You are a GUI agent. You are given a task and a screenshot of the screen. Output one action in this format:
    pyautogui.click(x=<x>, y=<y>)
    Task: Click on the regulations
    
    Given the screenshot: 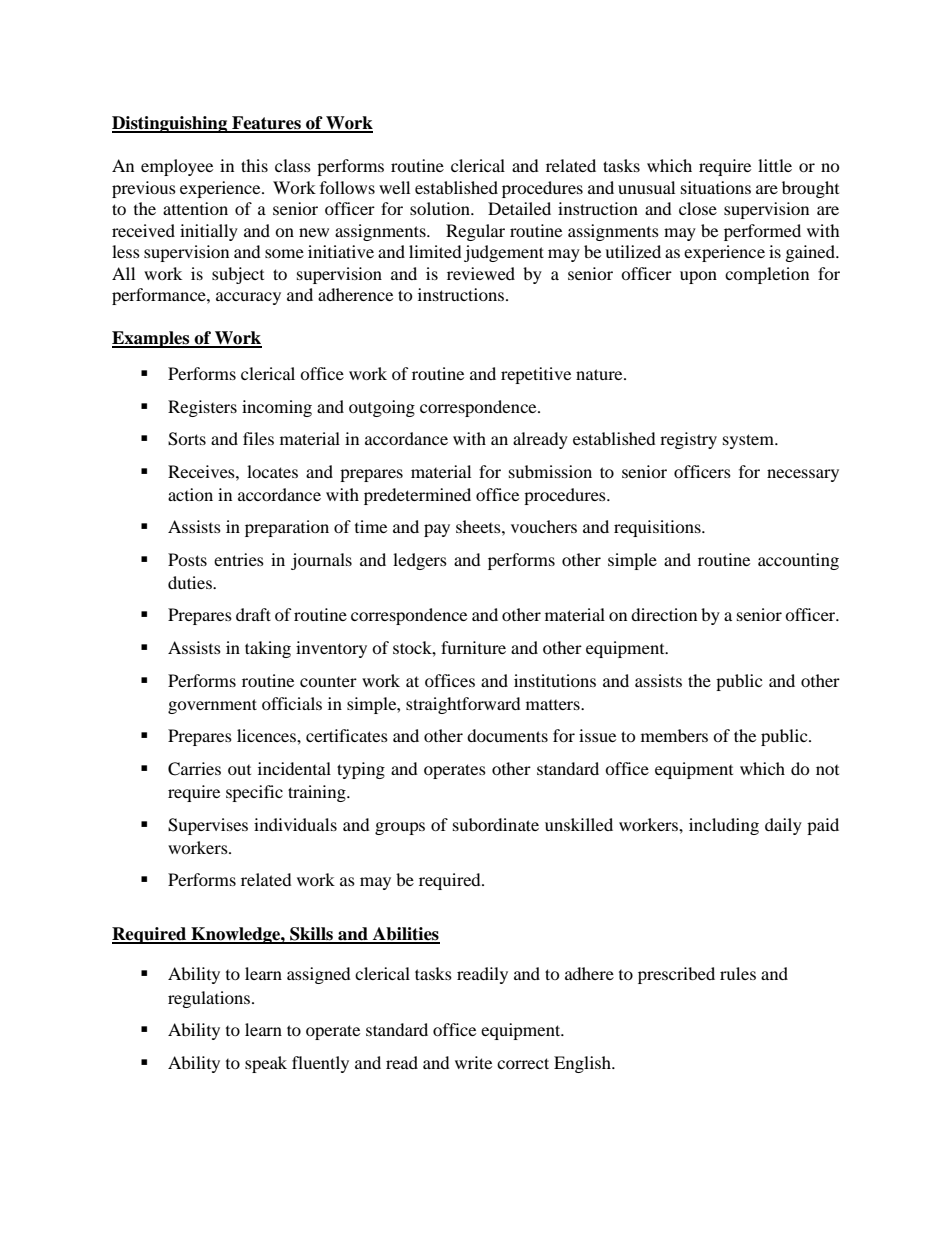 What is the action you would take?
    pyautogui.click(x=210, y=999)
